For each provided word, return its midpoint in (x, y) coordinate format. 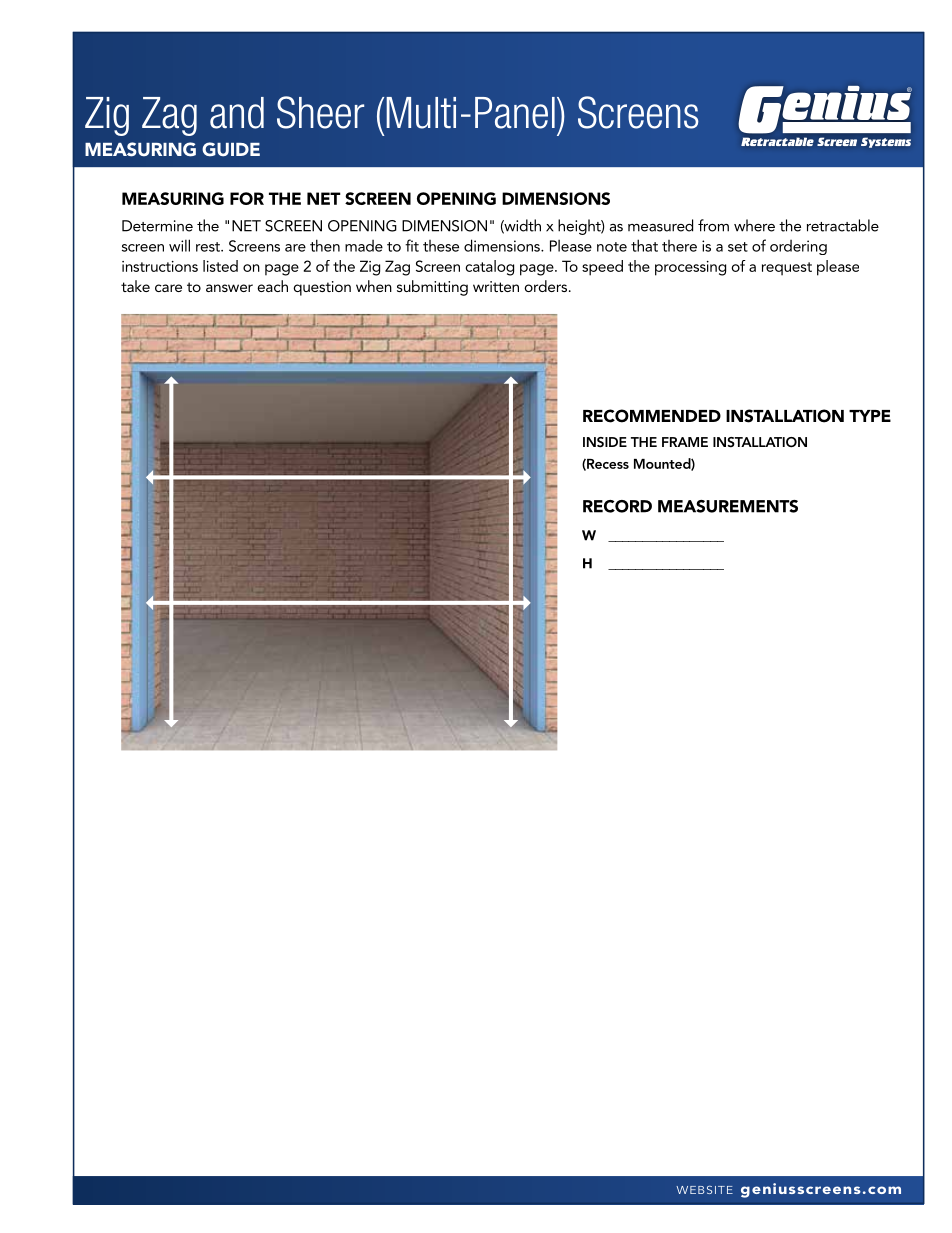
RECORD (617, 506)
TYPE (870, 416)
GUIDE (231, 149)
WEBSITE (704, 1189)
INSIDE (605, 442)
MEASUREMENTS (728, 506)
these (441, 246)
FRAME (685, 442)
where (754, 225)
